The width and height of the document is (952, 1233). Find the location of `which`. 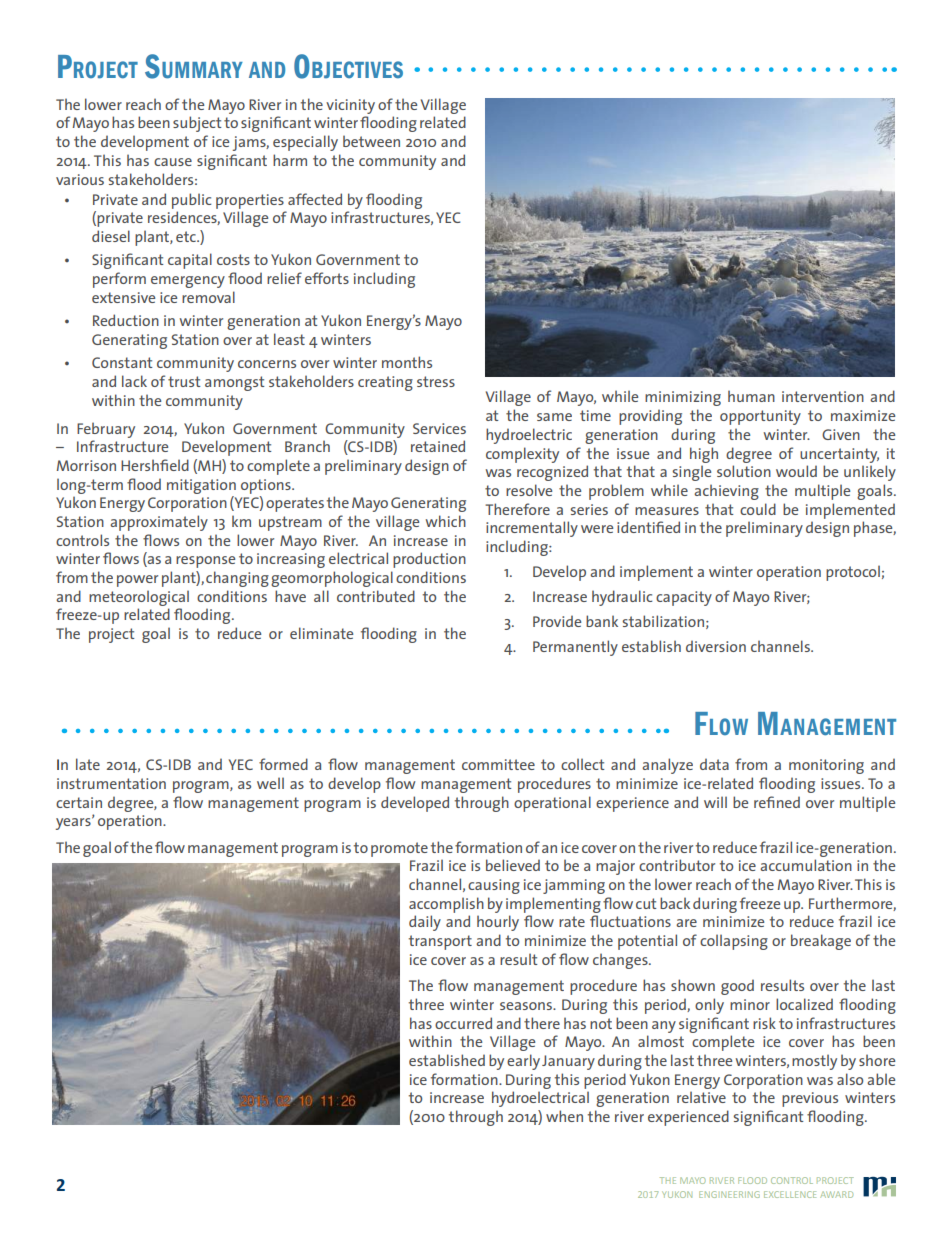

which is located at coordinates (446, 521).
